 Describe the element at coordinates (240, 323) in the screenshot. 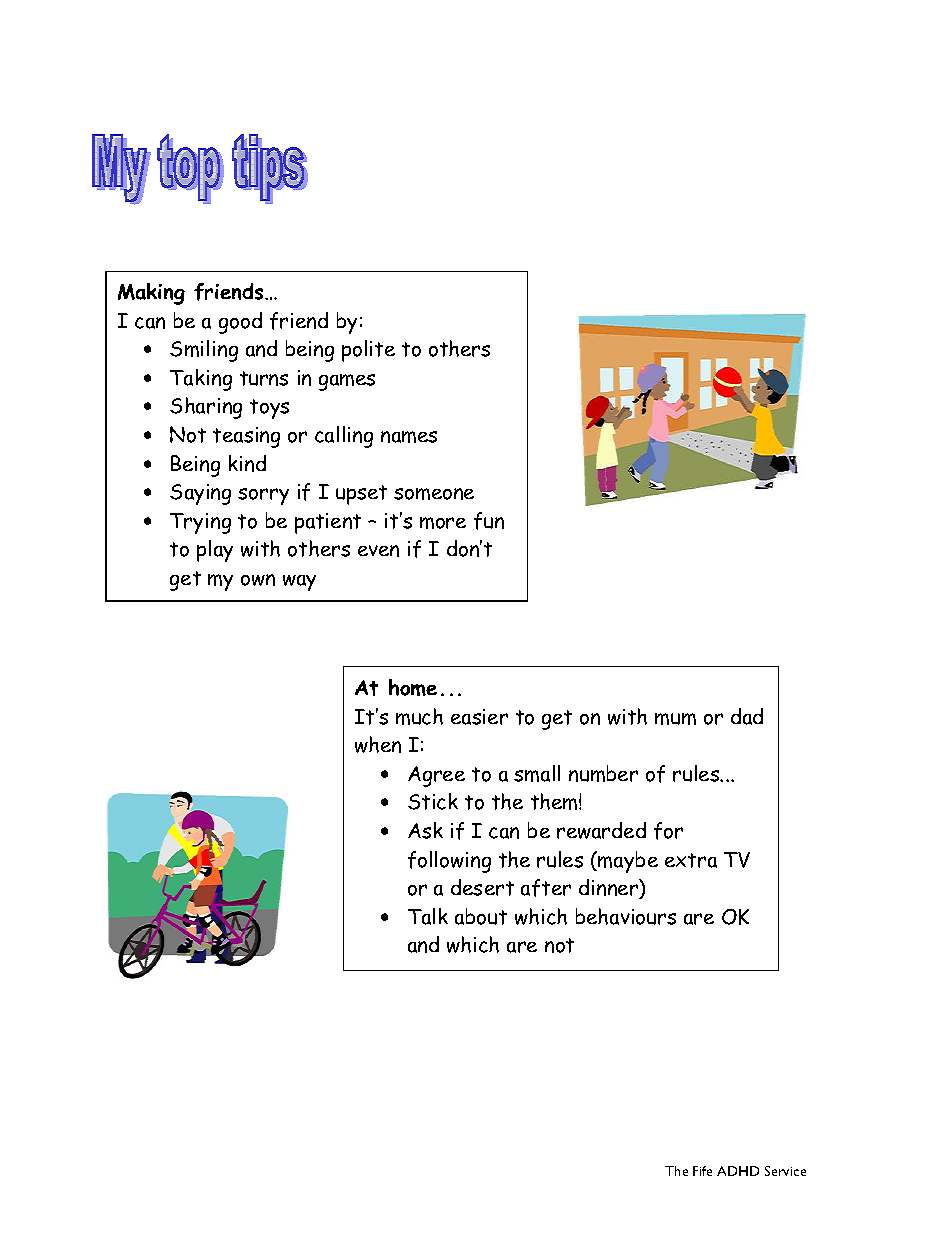

I see `good` at that location.
